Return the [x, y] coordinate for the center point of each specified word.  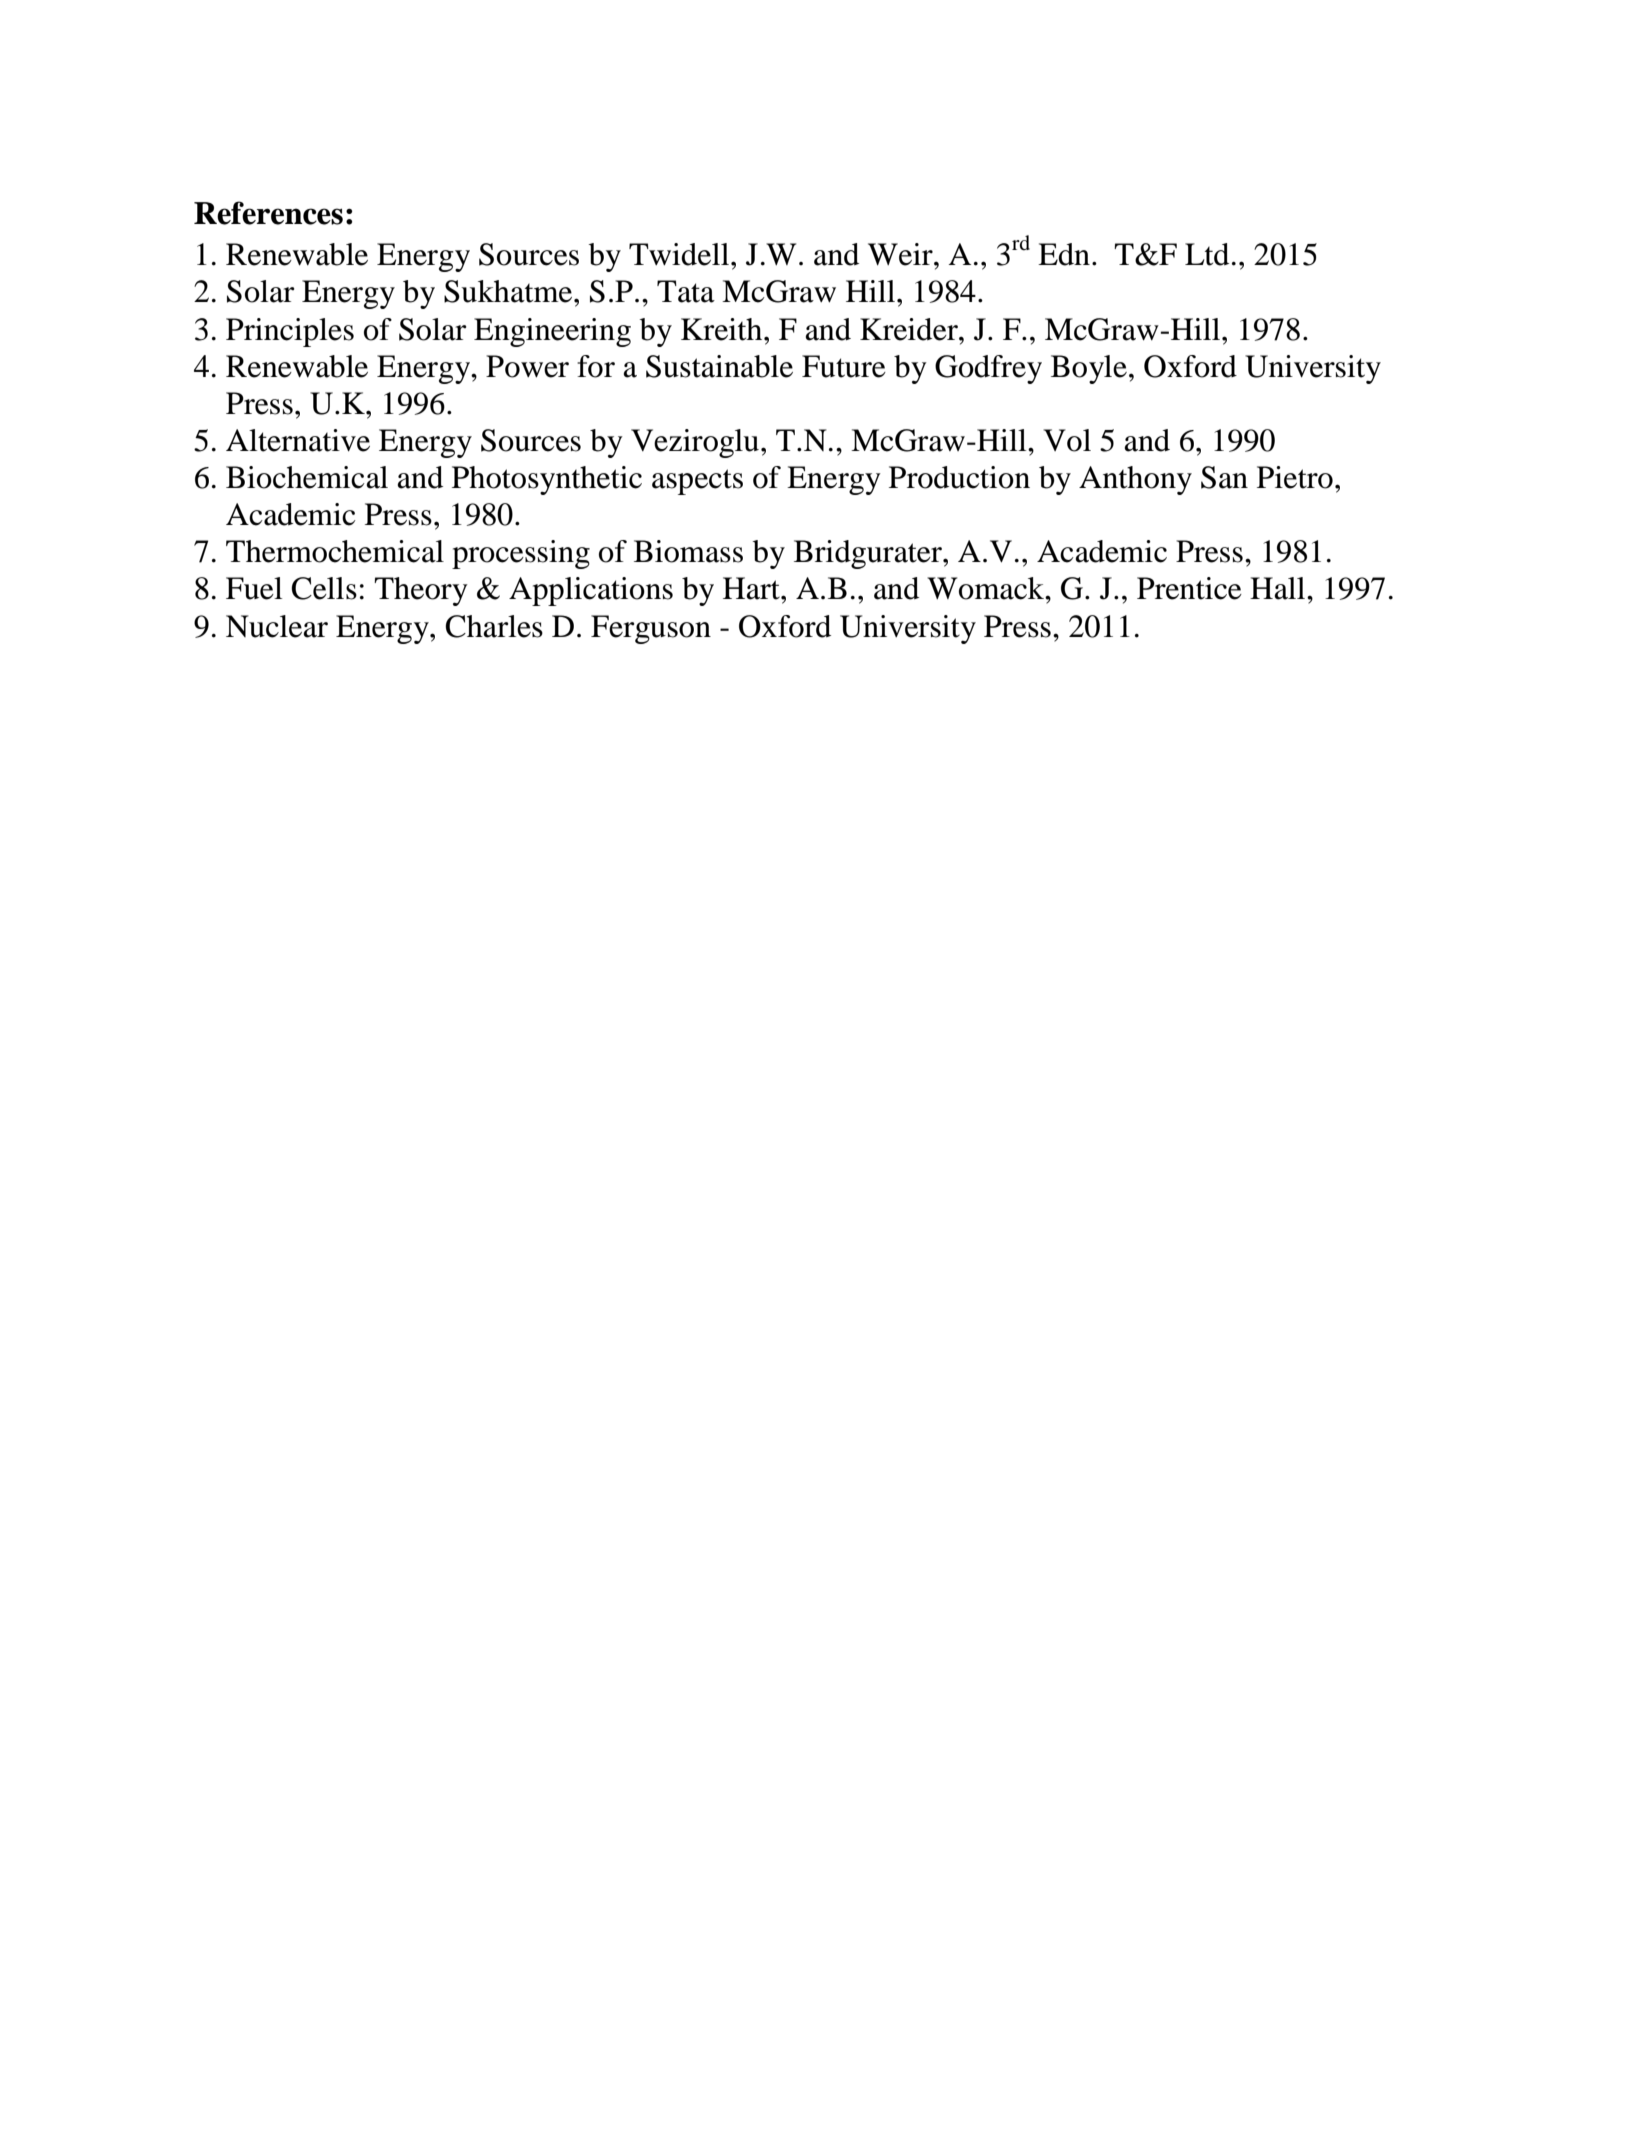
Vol [1067, 440]
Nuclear [277, 626]
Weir [901, 254]
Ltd [1207, 254]
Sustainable [719, 366]
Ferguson [651, 629]
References [268, 213]
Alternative [298, 440]
